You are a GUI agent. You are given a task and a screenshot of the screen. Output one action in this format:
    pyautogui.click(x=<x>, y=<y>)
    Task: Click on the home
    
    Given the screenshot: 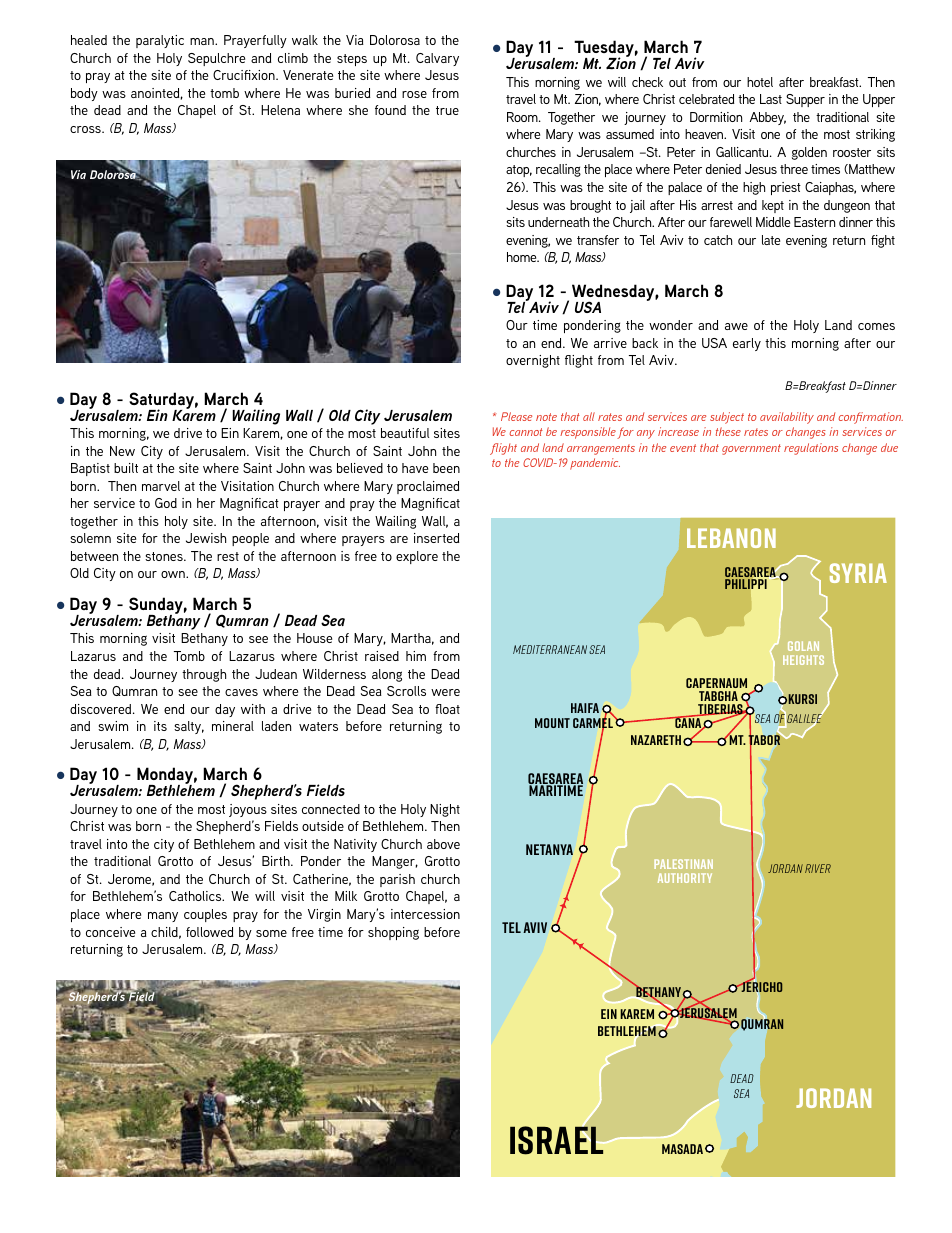 What is the action you would take?
    pyautogui.click(x=523, y=257)
